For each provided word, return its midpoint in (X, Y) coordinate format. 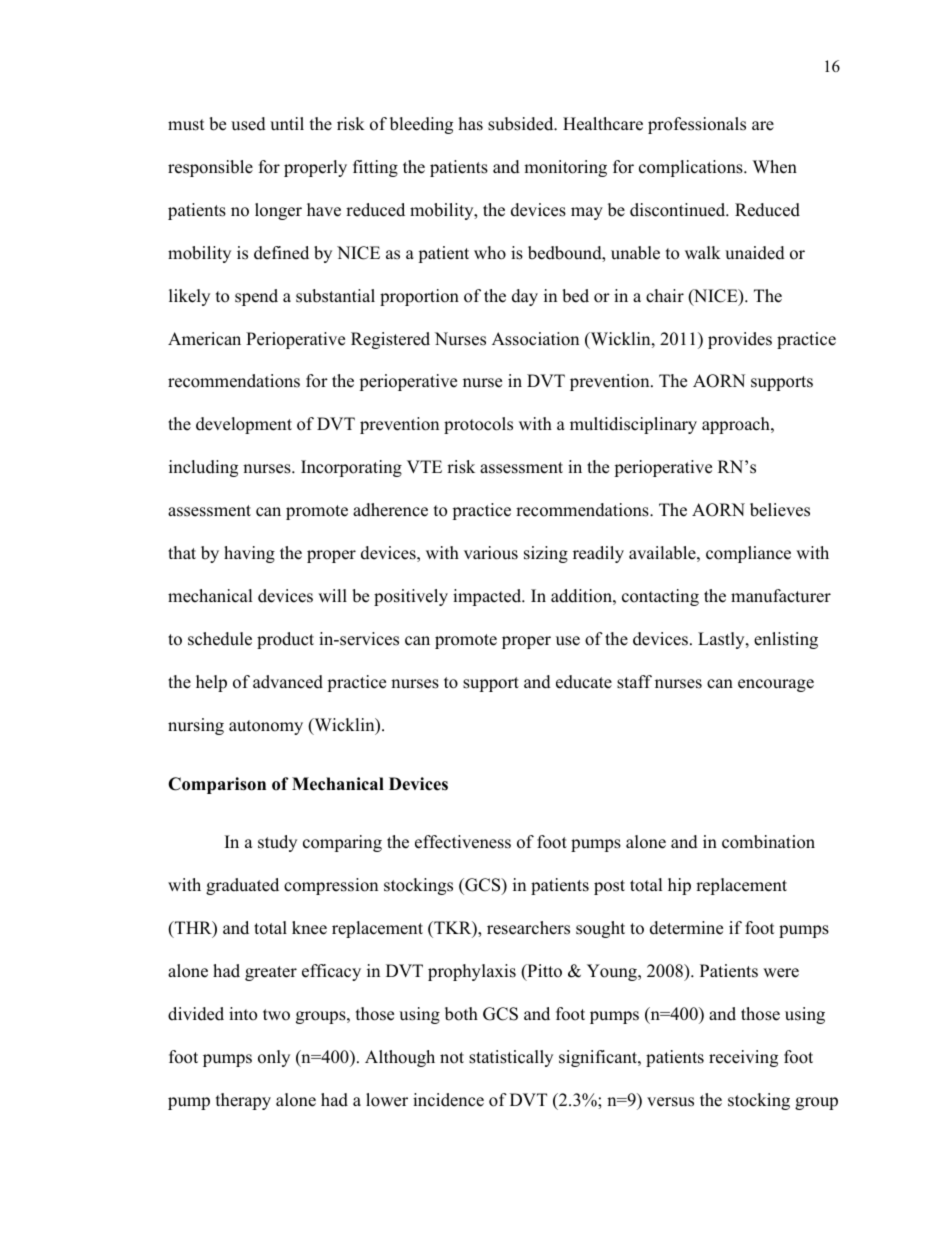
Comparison (217, 785)
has (471, 124)
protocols (478, 425)
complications (692, 168)
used (248, 124)
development (244, 425)
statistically (511, 1058)
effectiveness (463, 842)
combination (768, 842)
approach (737, 425)
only (274, 1058)
